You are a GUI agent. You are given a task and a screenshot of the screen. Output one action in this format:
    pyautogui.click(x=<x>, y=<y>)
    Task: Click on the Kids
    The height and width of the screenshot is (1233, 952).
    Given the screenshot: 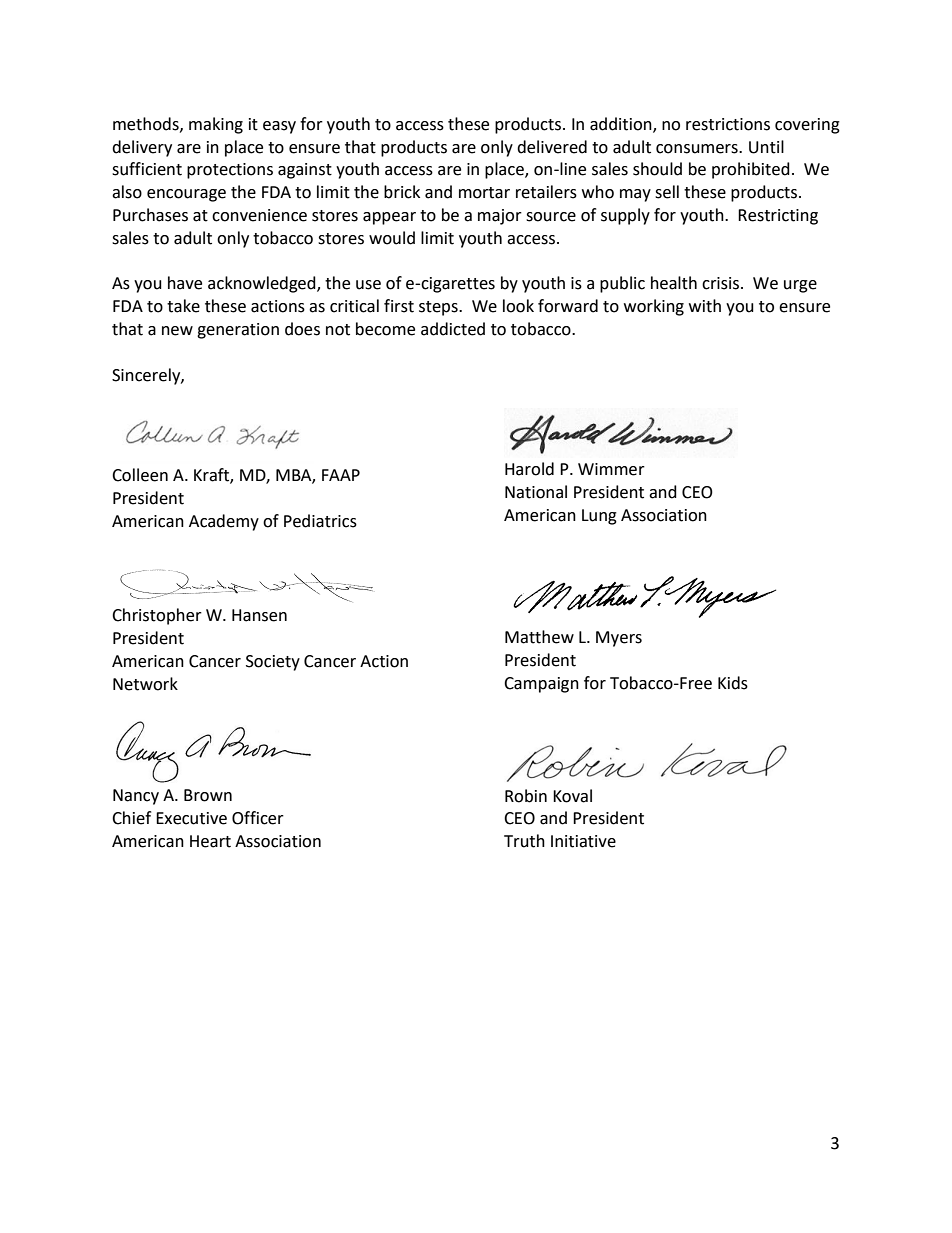 What is the action you would take?
    pyautogui.click(x=733, y=683)
